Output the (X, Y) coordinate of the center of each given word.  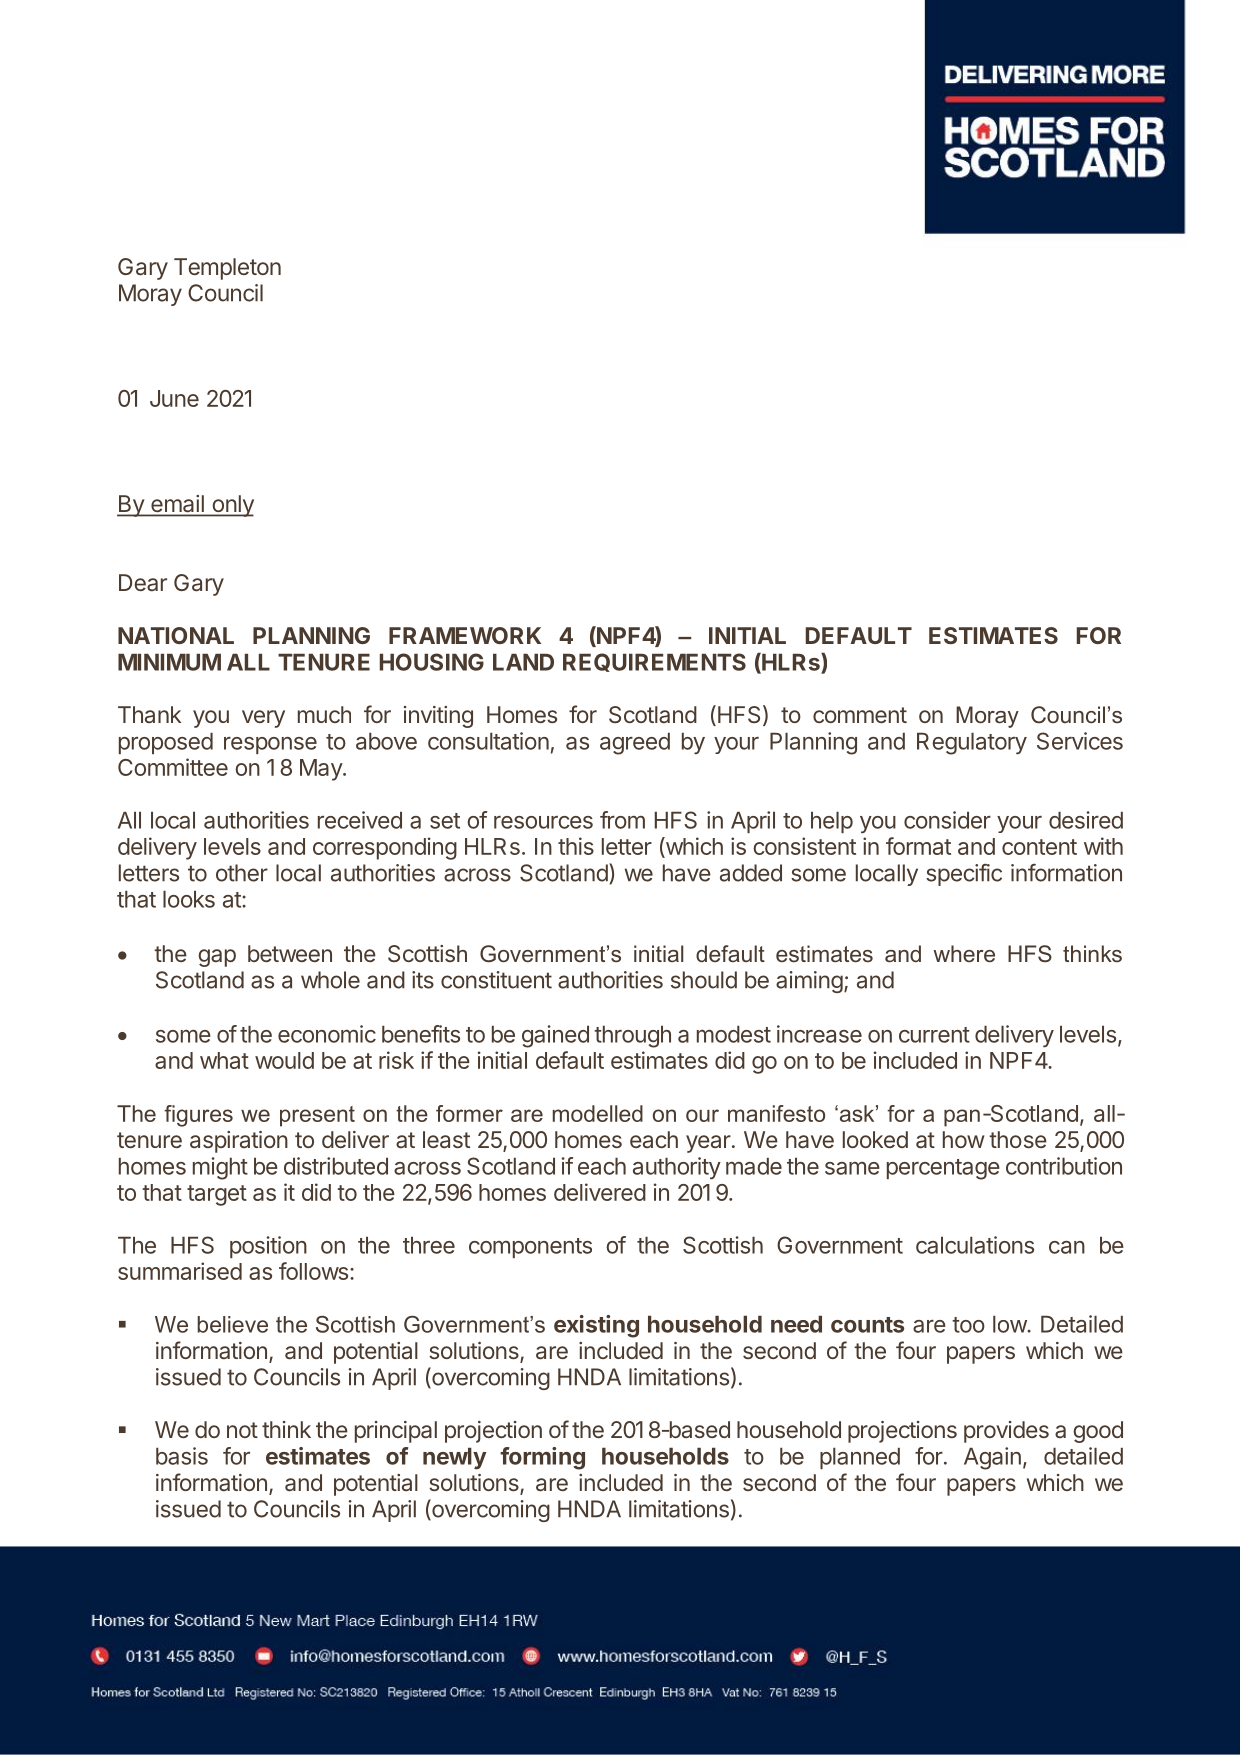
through (632, 1036)
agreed (635, 743)
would (284, 1060)
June (174, 398)
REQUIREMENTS (654, 662)
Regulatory (972, 743)
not (242, 1430)
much (324, 714)
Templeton (227, 269)
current (934, 1035)
